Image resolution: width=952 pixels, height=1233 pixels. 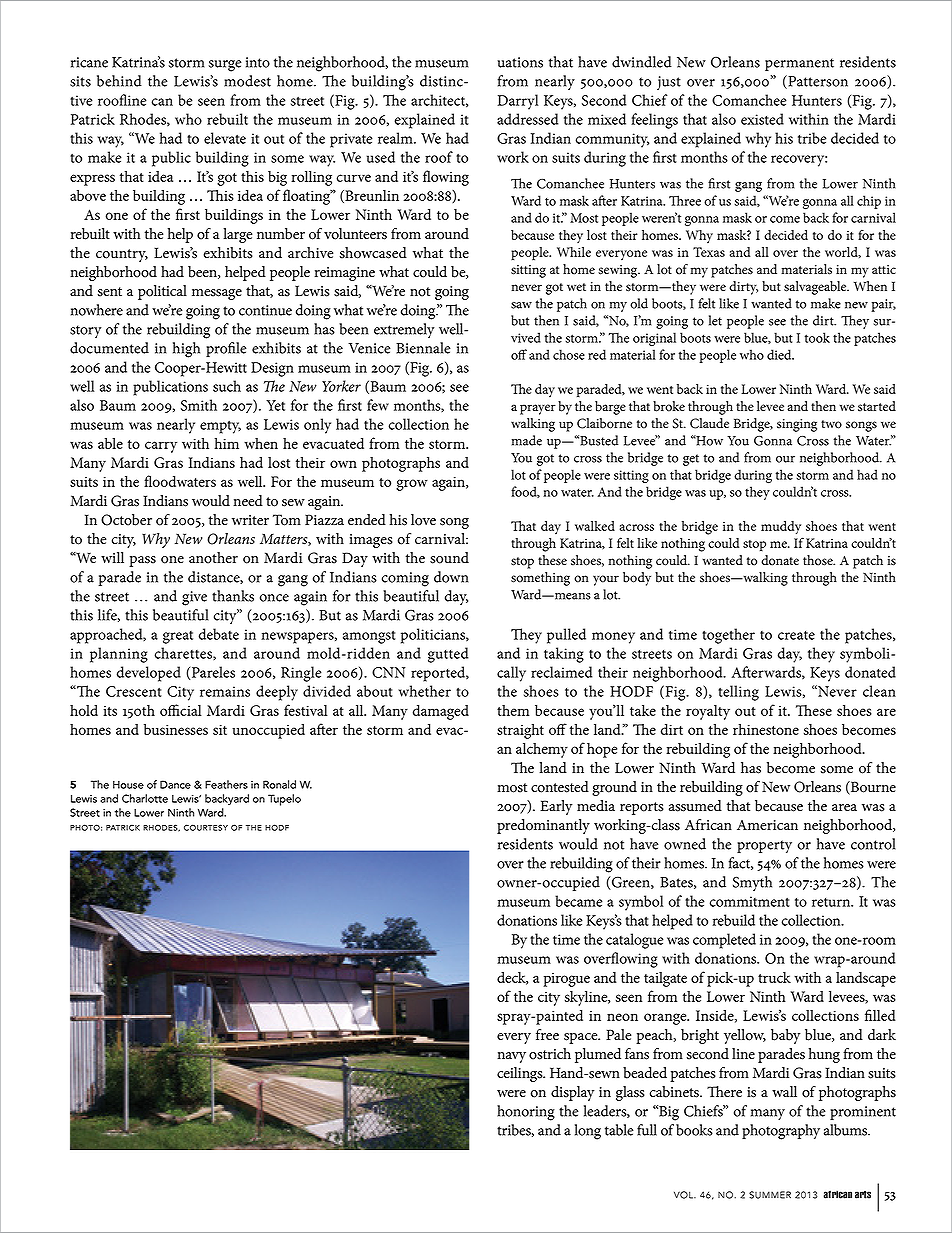 What do you see at coordinates (781, 528) in the screenshot?
I see `muddy` at bounding box center [781, 528].
